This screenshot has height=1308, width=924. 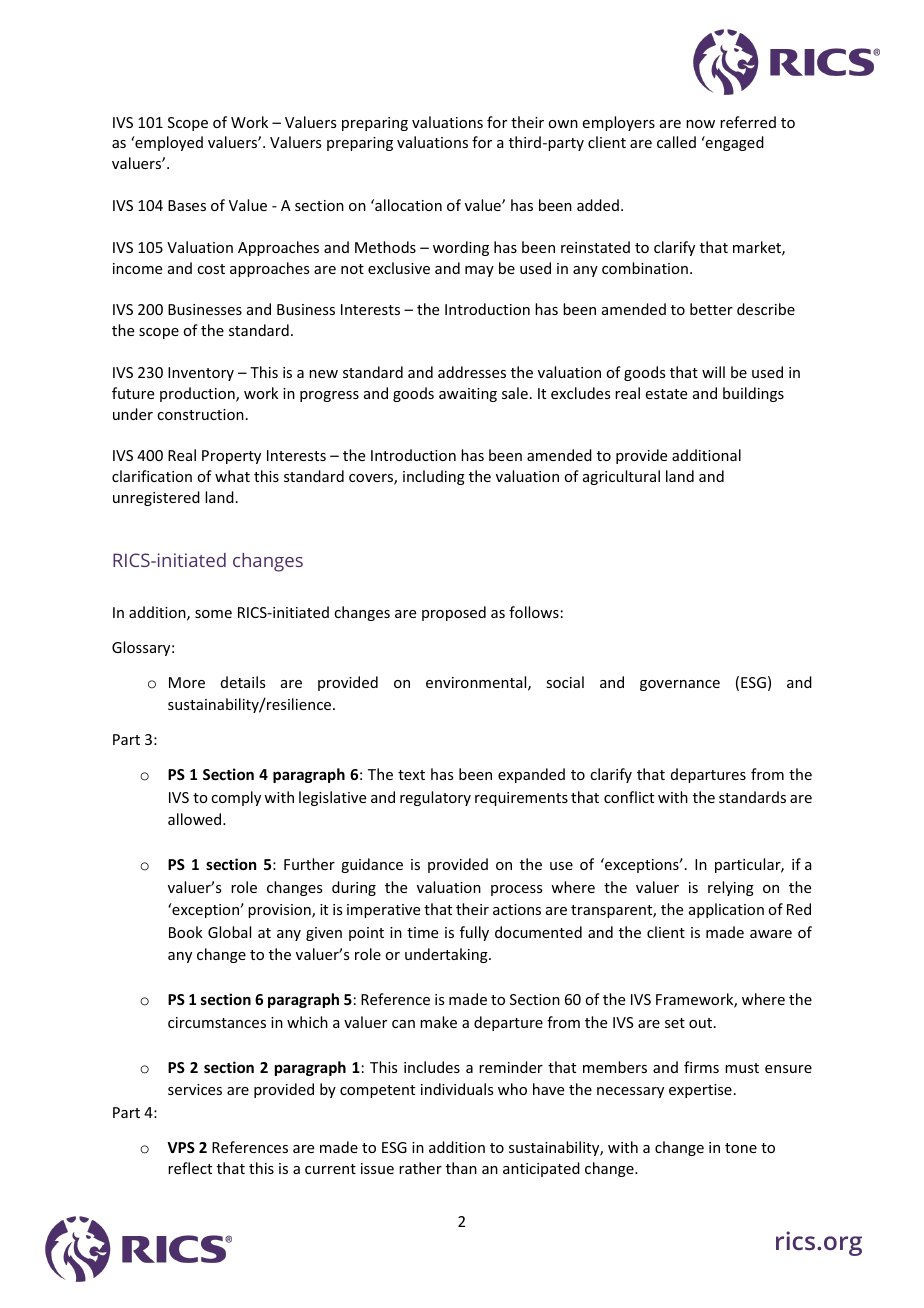 What do you see at coordinates (434, 477) in the screenshot?
I see `including` at bounding box center [434, 477].
